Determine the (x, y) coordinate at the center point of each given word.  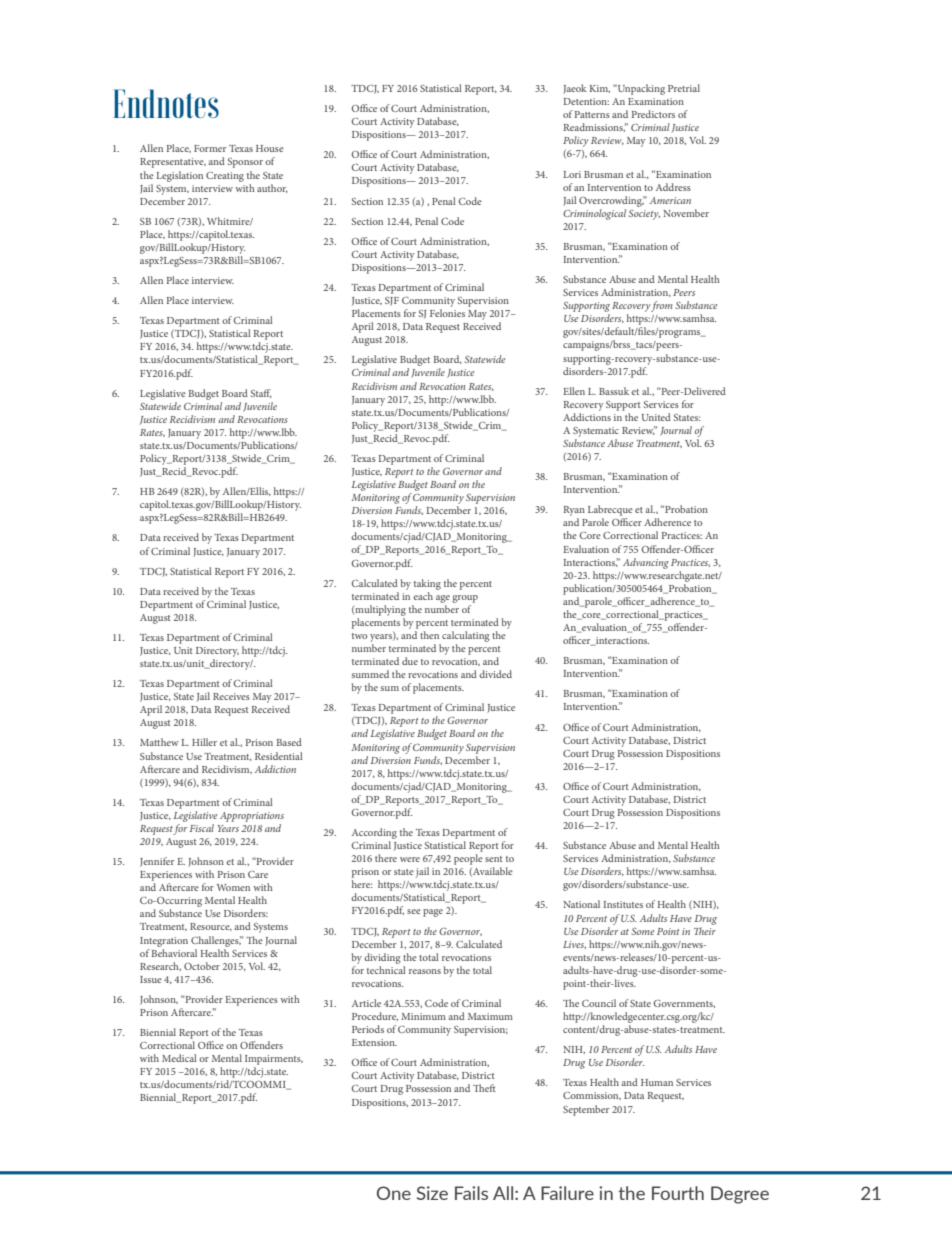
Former (210, 148)
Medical (179, 1058)
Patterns (592, 114)
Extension (374, 1042)
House (270, 148)
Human (657, 1082)
